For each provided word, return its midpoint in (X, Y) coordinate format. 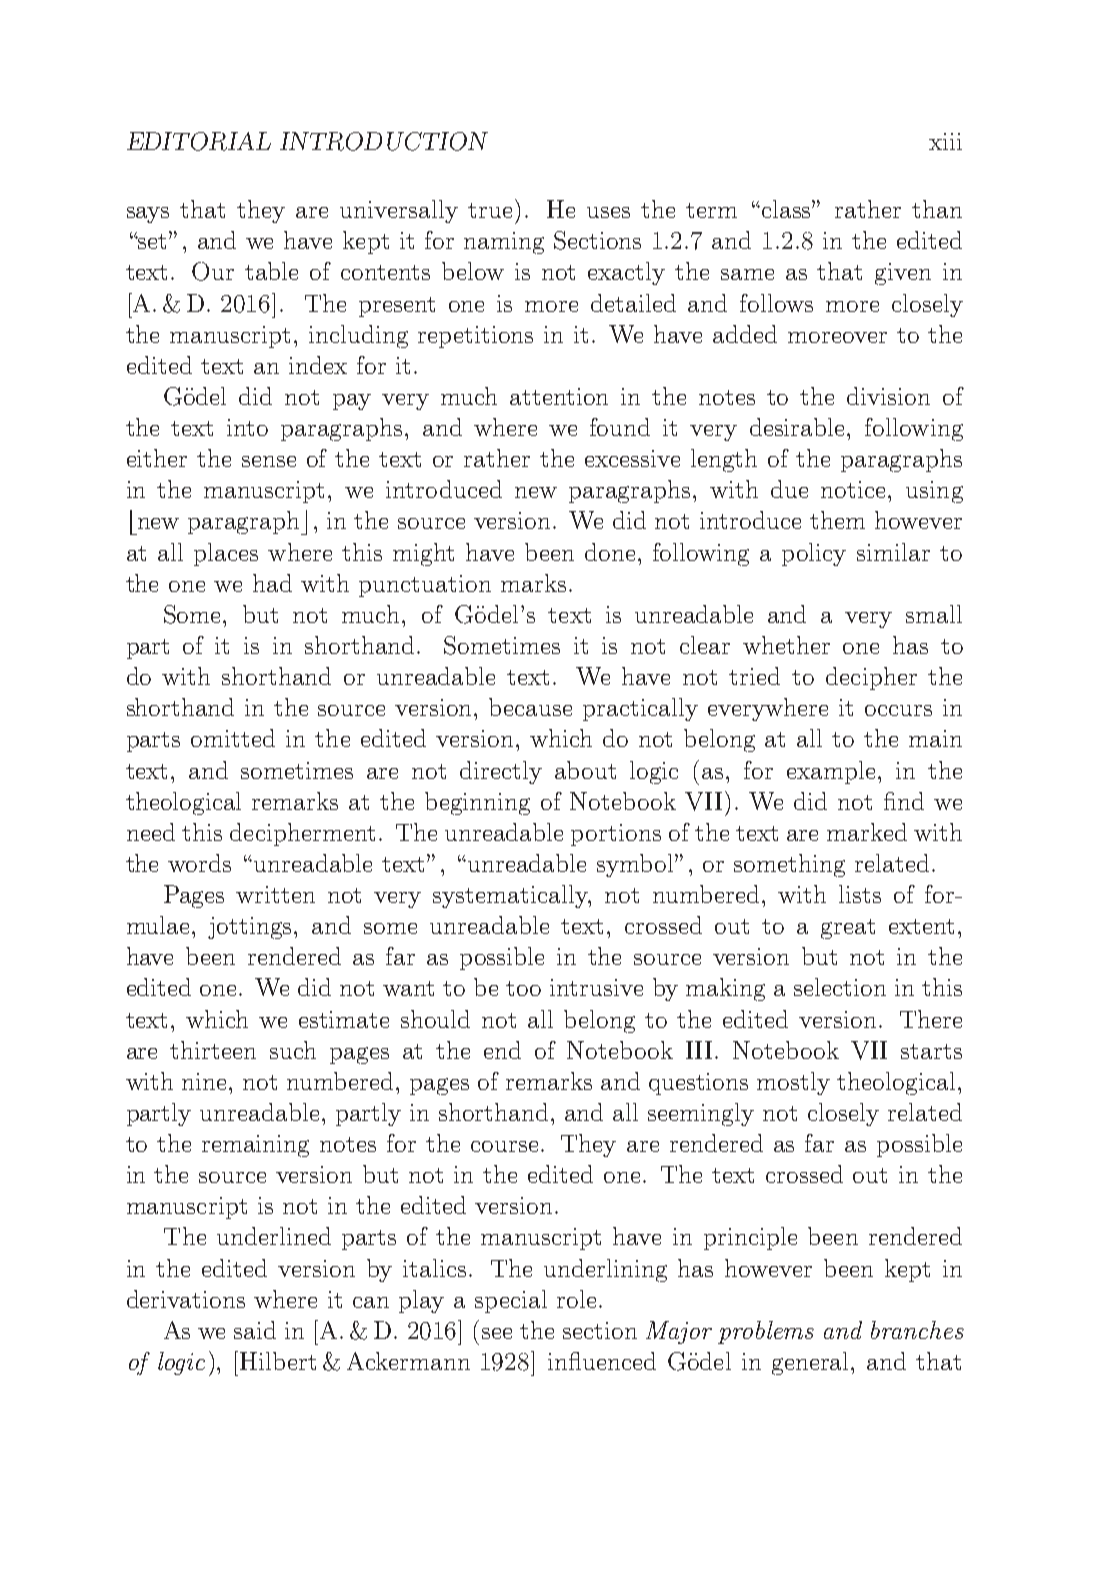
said (255, 1330)
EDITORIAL (199, 141)
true (490, 210)
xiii (945, 141)
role (576, 1299)
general (812, 1363)
